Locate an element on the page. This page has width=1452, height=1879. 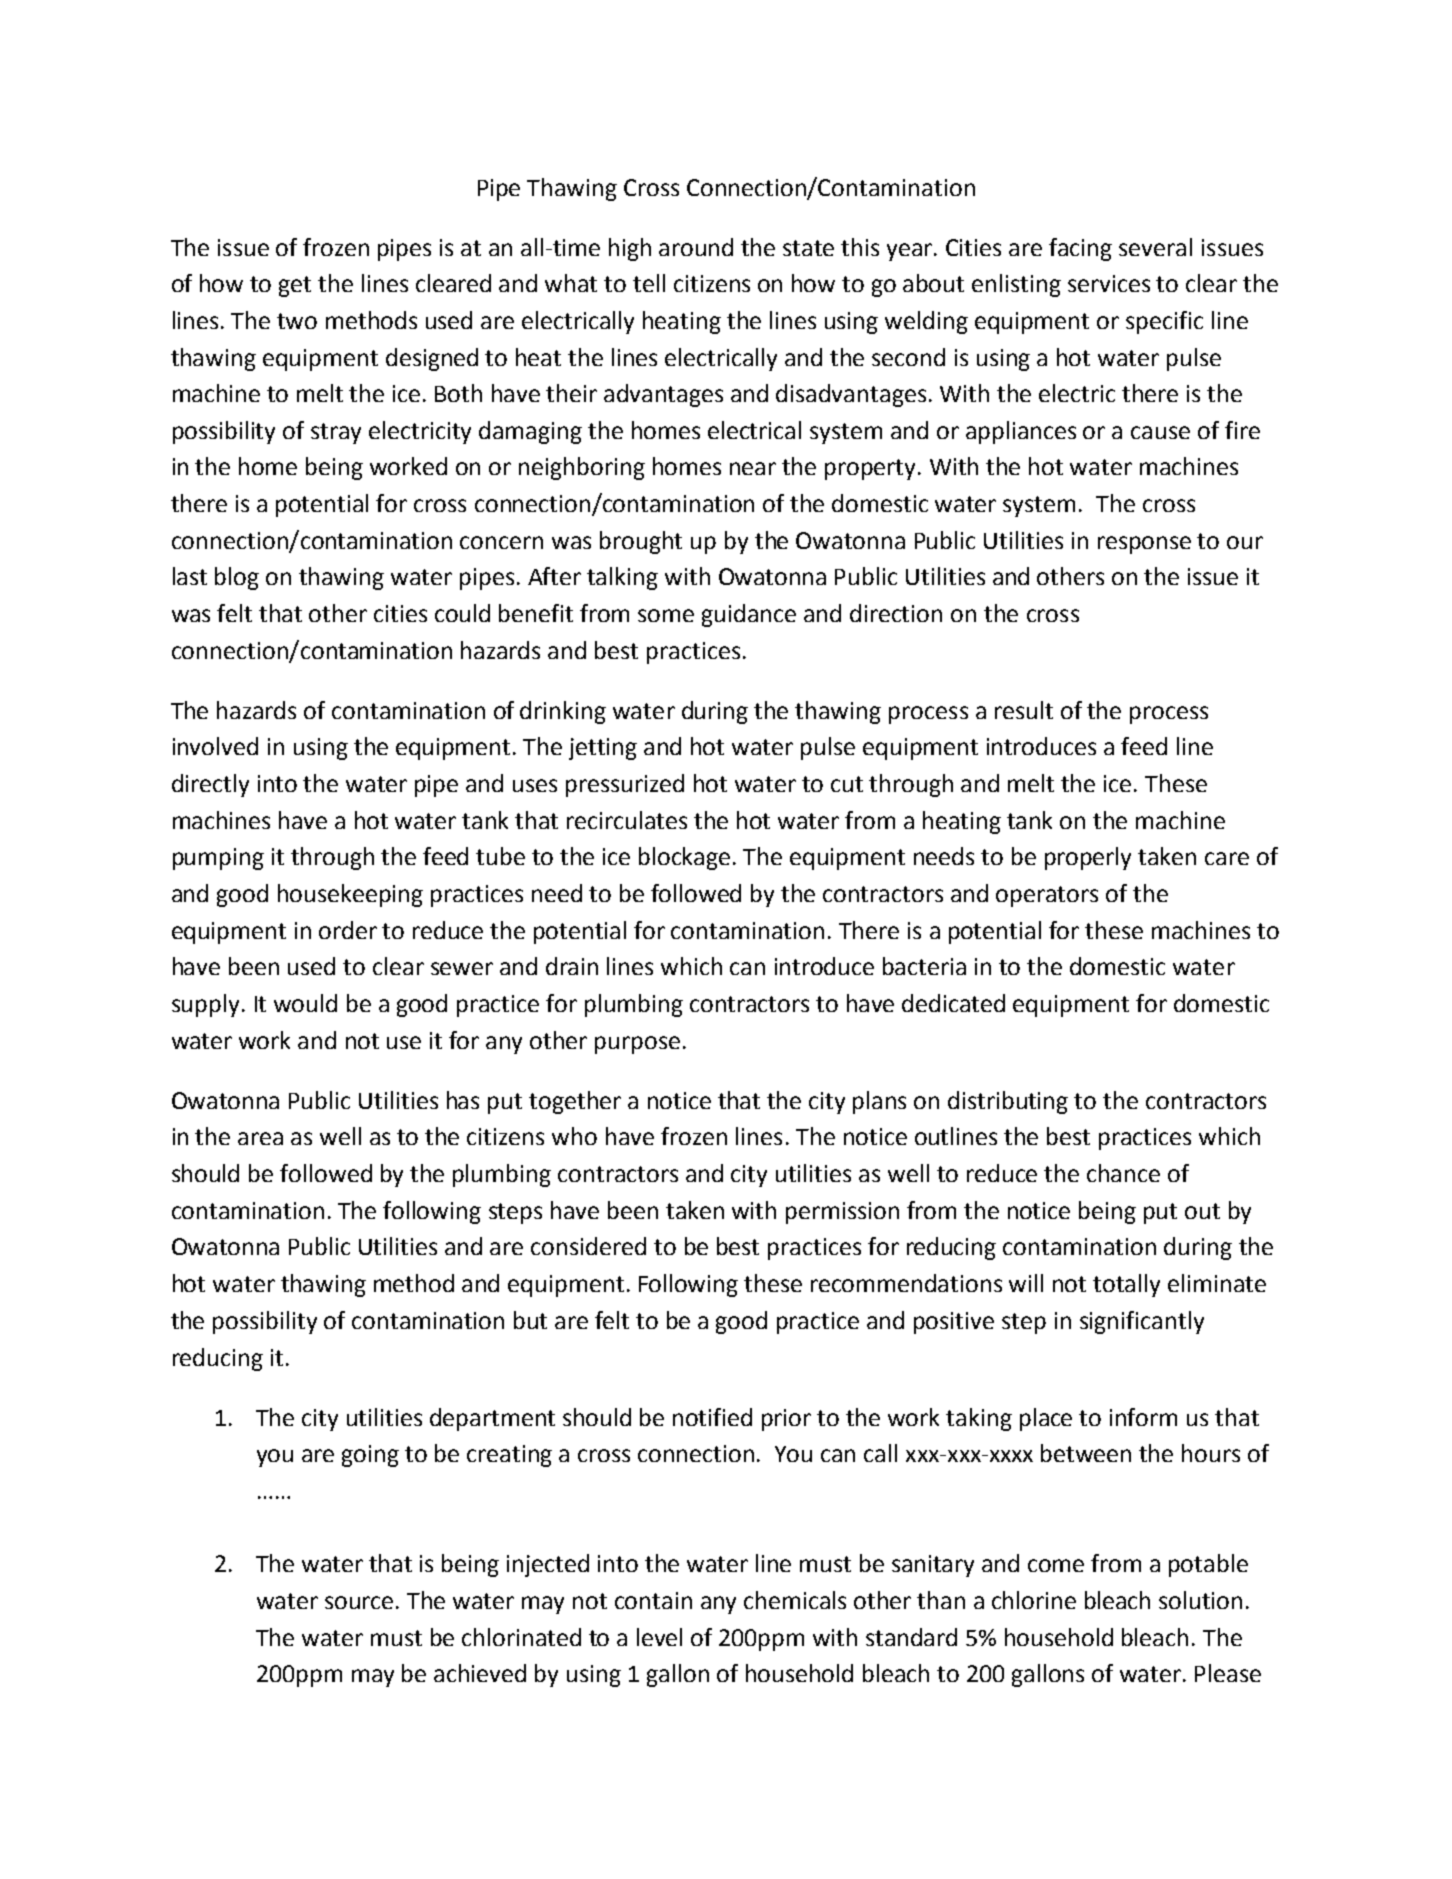
drain is located at coordinates (572, 966).
